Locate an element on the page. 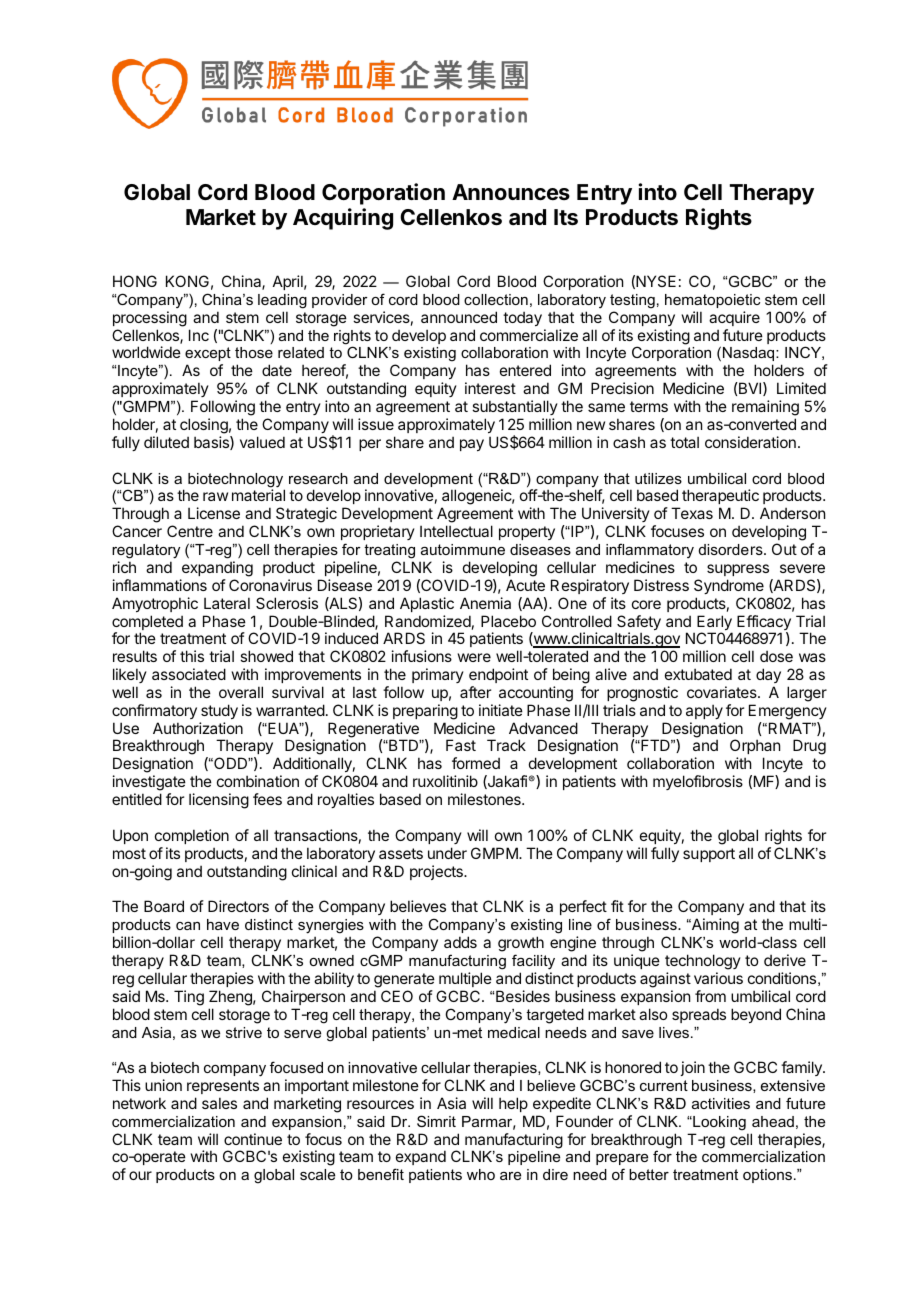 This image has height=1308, width=924. KONG is located at coordinates (187, 281).
